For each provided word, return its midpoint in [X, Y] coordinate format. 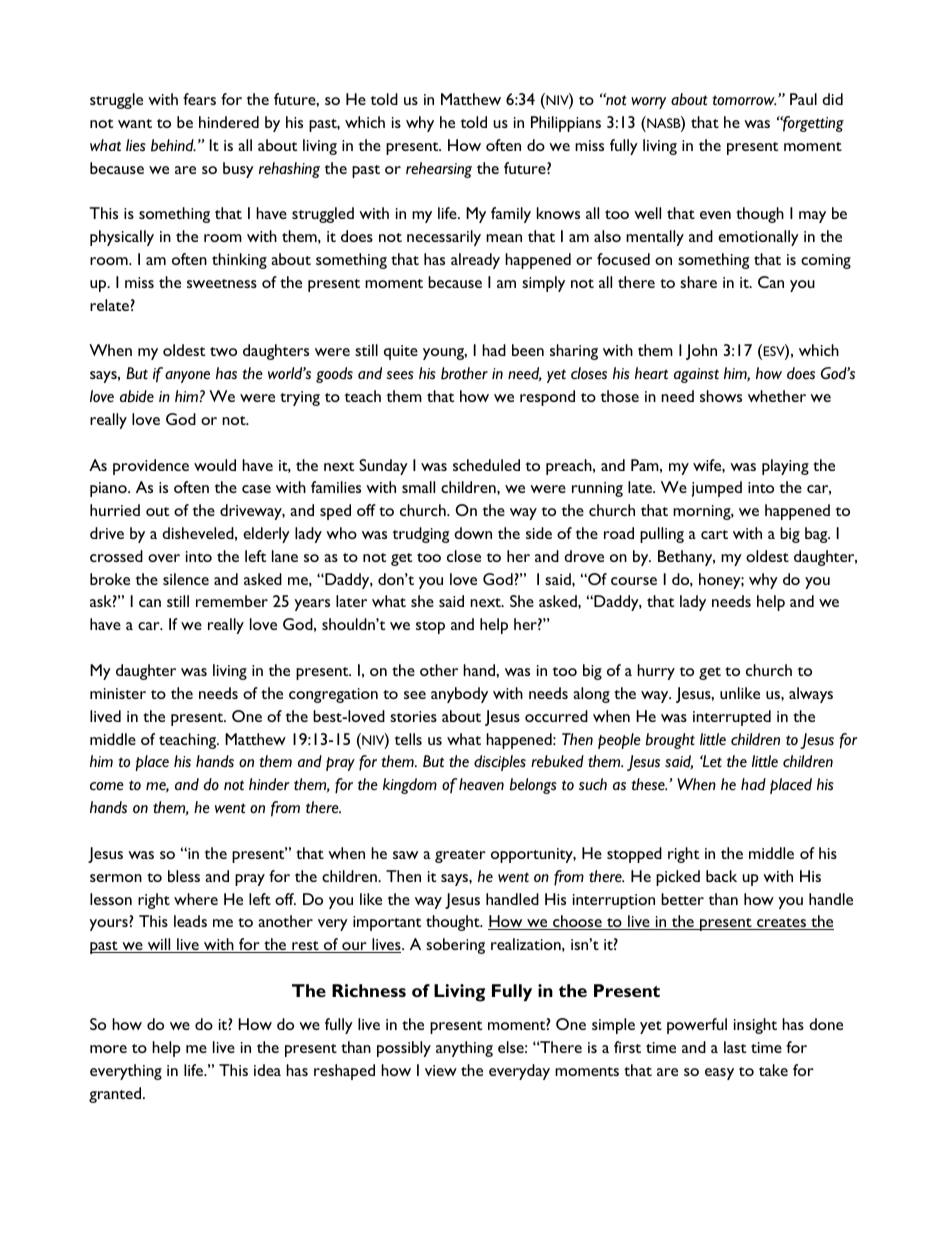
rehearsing [439, 170]
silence [186, 579]
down [473, 533]
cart [714, 534]
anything [464, 1049]
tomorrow [744, 100]
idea [267, 1070]
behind [173, 145]
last [735, 1047]
